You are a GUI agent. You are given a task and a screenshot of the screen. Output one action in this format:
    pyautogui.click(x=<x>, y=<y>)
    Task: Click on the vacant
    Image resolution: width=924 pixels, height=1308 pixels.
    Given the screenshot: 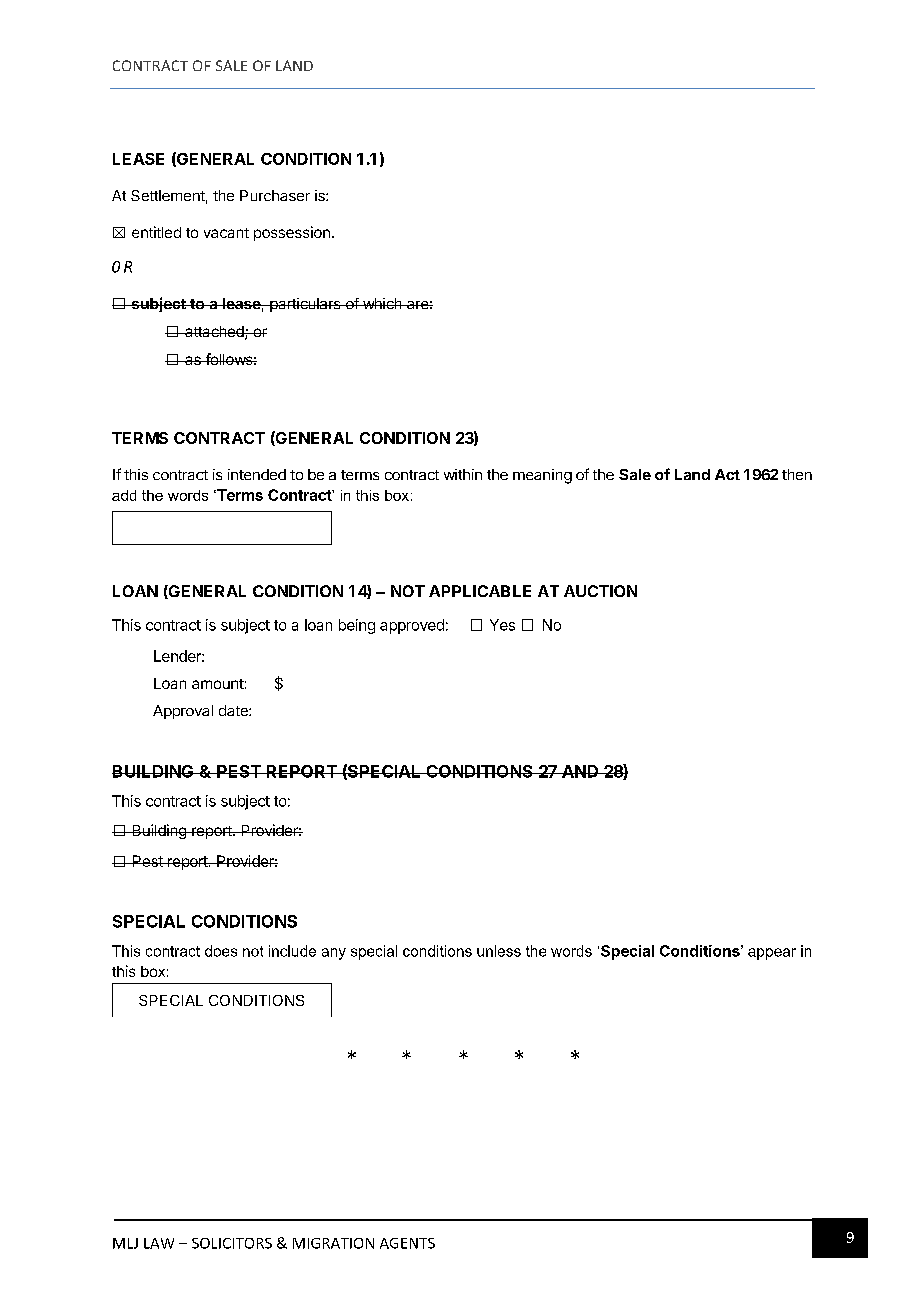 What is the action you would take?
    pyautogui.click(x=226, y=233)
